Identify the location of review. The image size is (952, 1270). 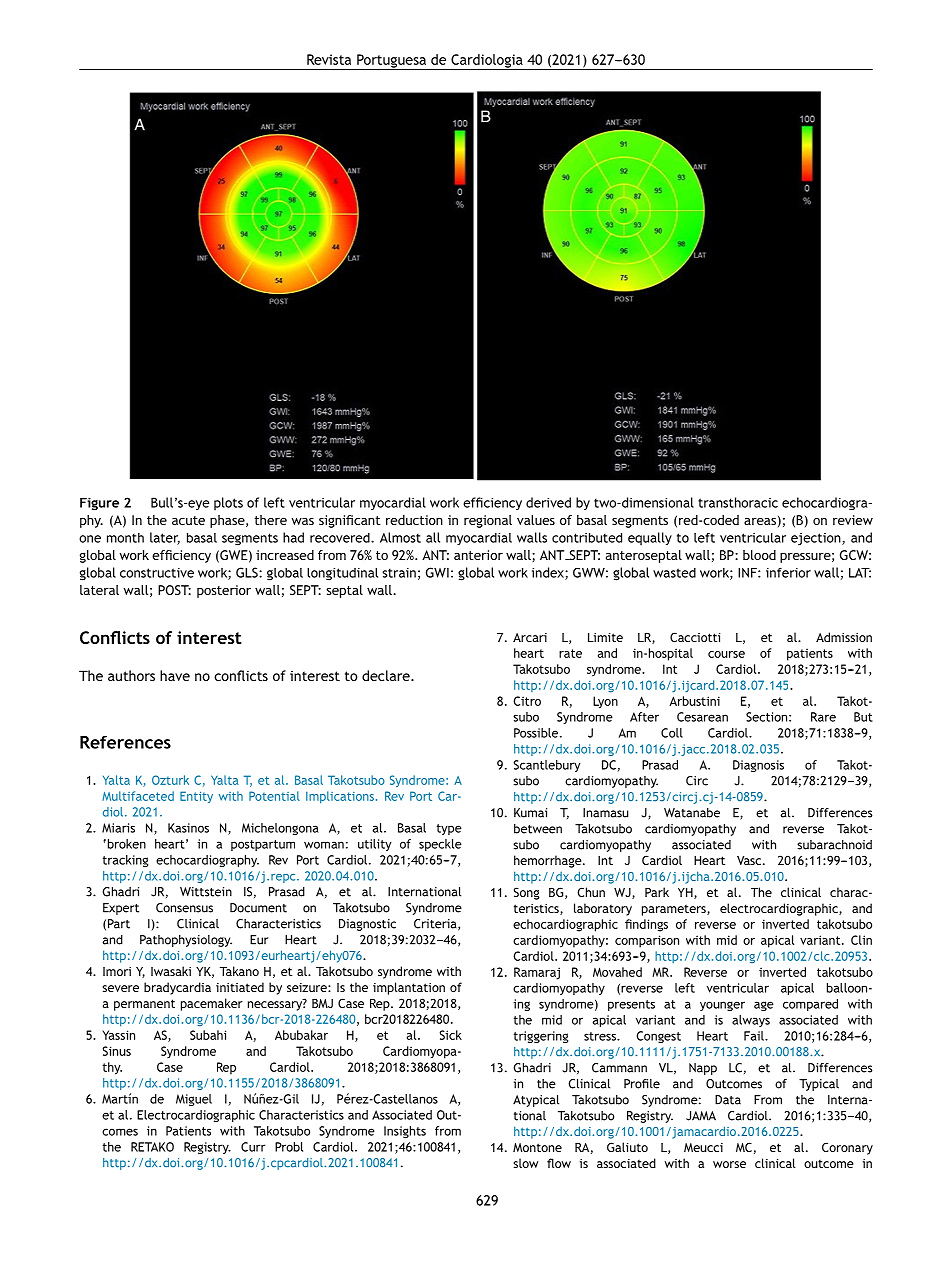
(853, 520).
